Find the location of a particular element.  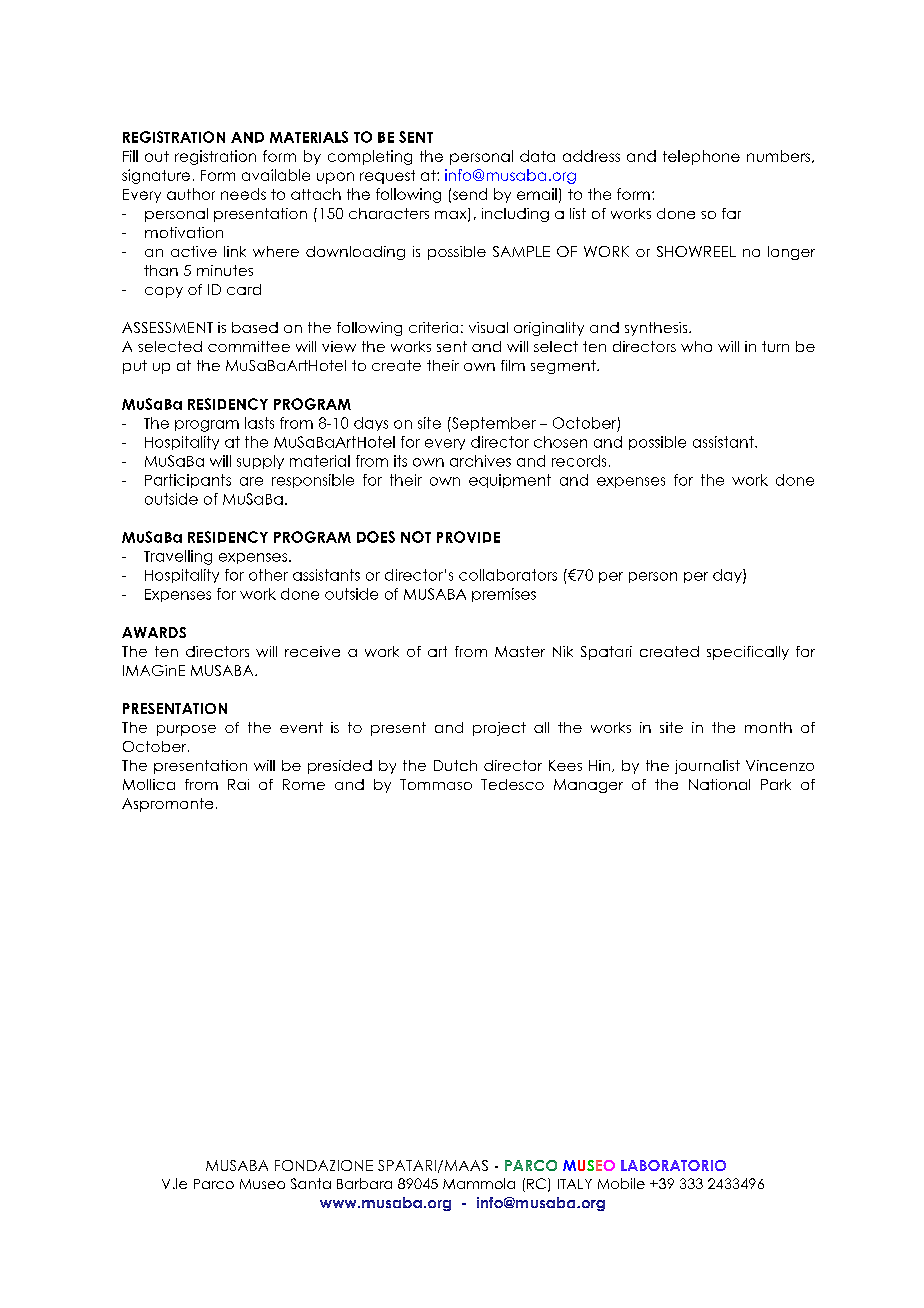

author is located at coordinates (191, 194).
